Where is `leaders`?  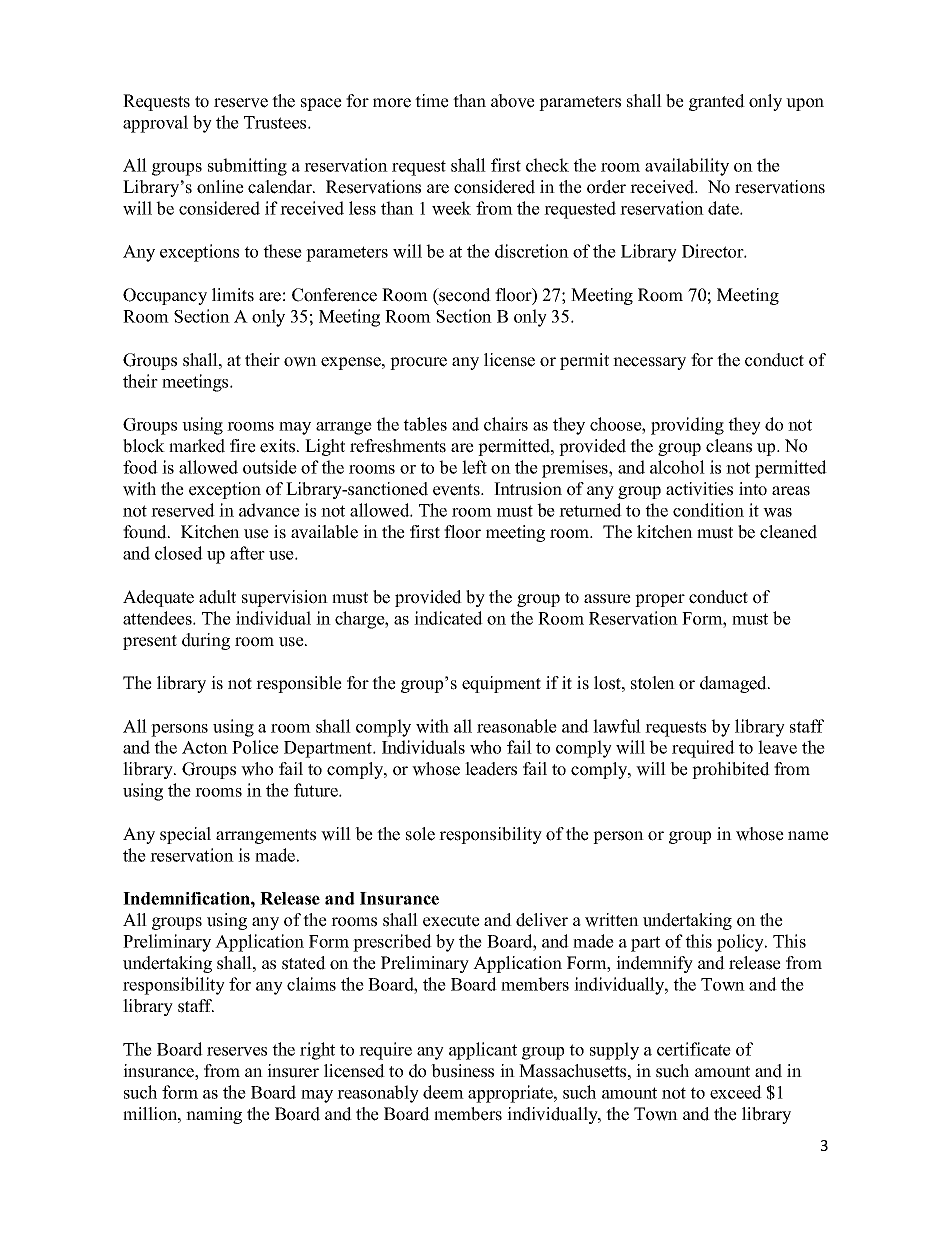
leaders is located at coordinates (491, 769).
